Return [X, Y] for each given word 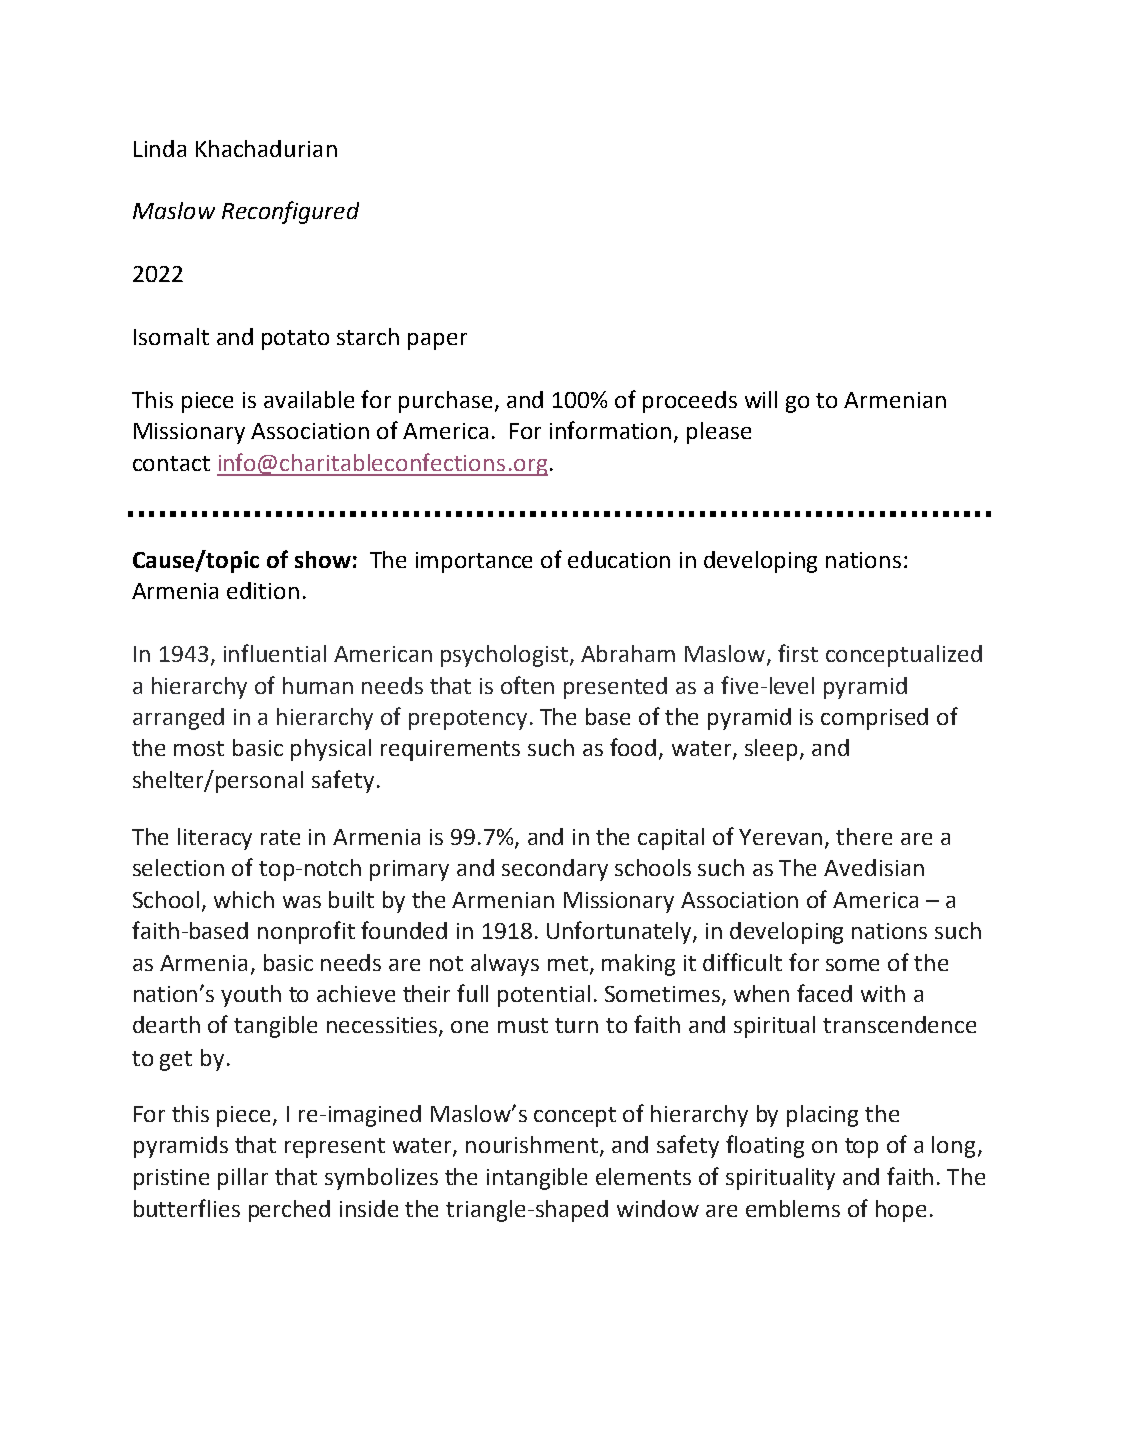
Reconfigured [290, 212]
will [761, 399]
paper [437, 341]
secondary [555, 870]
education [619, 559]
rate [280, 837]
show [323, 559]
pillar [243, 1179]
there [864, 836]
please [719, 433]
